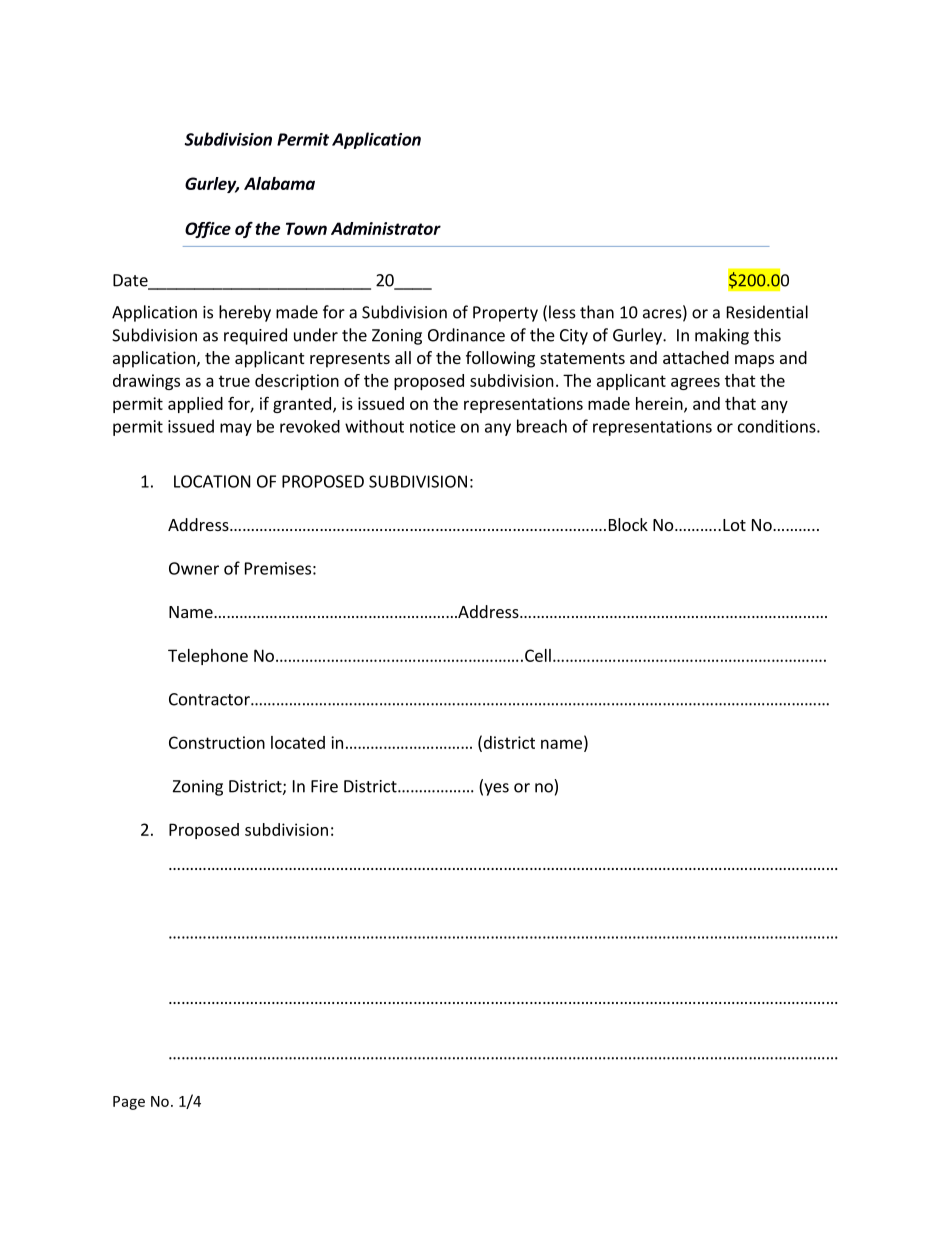 This document has width=952, height=1233. What do you see at coordinates (660, 404) in the document?
I see `herein` at bounding box center [660, 404].
